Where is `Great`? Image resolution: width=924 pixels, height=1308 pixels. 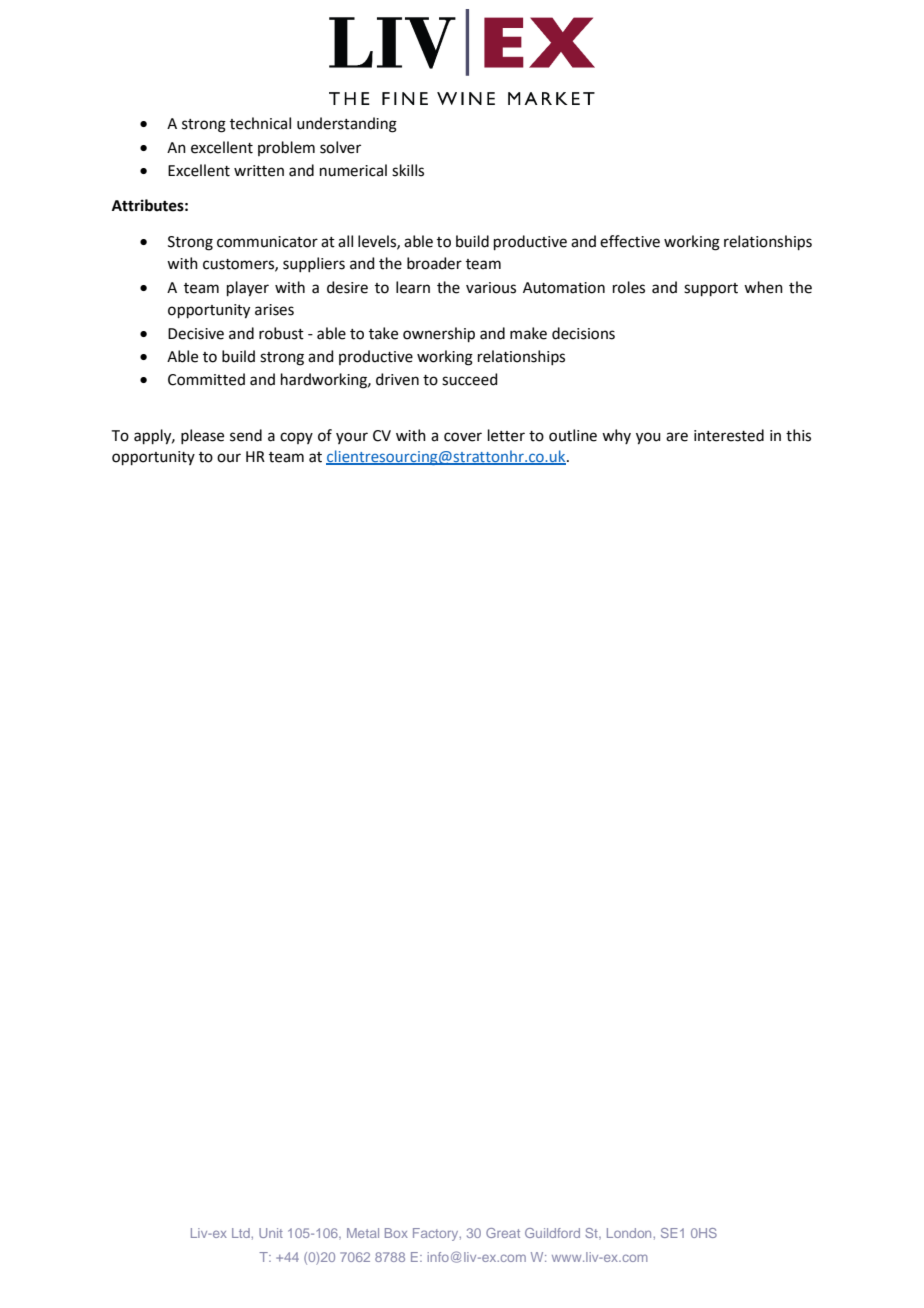 Great is located at coordinates (503, 1233).
